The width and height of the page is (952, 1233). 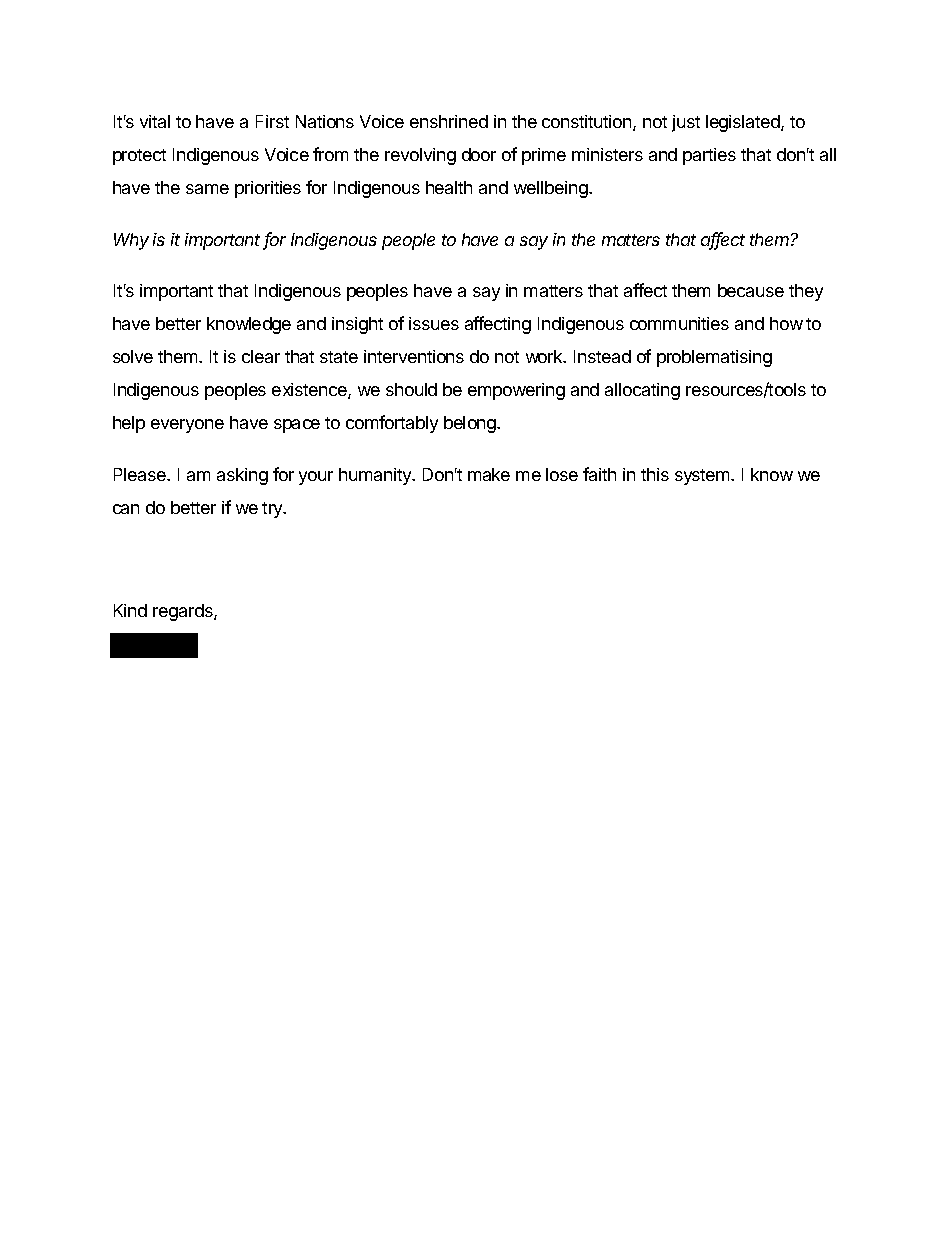 What do you see at coordinates (261, 356) in the page?
I see `clear` at bounding box center [261, 356].
